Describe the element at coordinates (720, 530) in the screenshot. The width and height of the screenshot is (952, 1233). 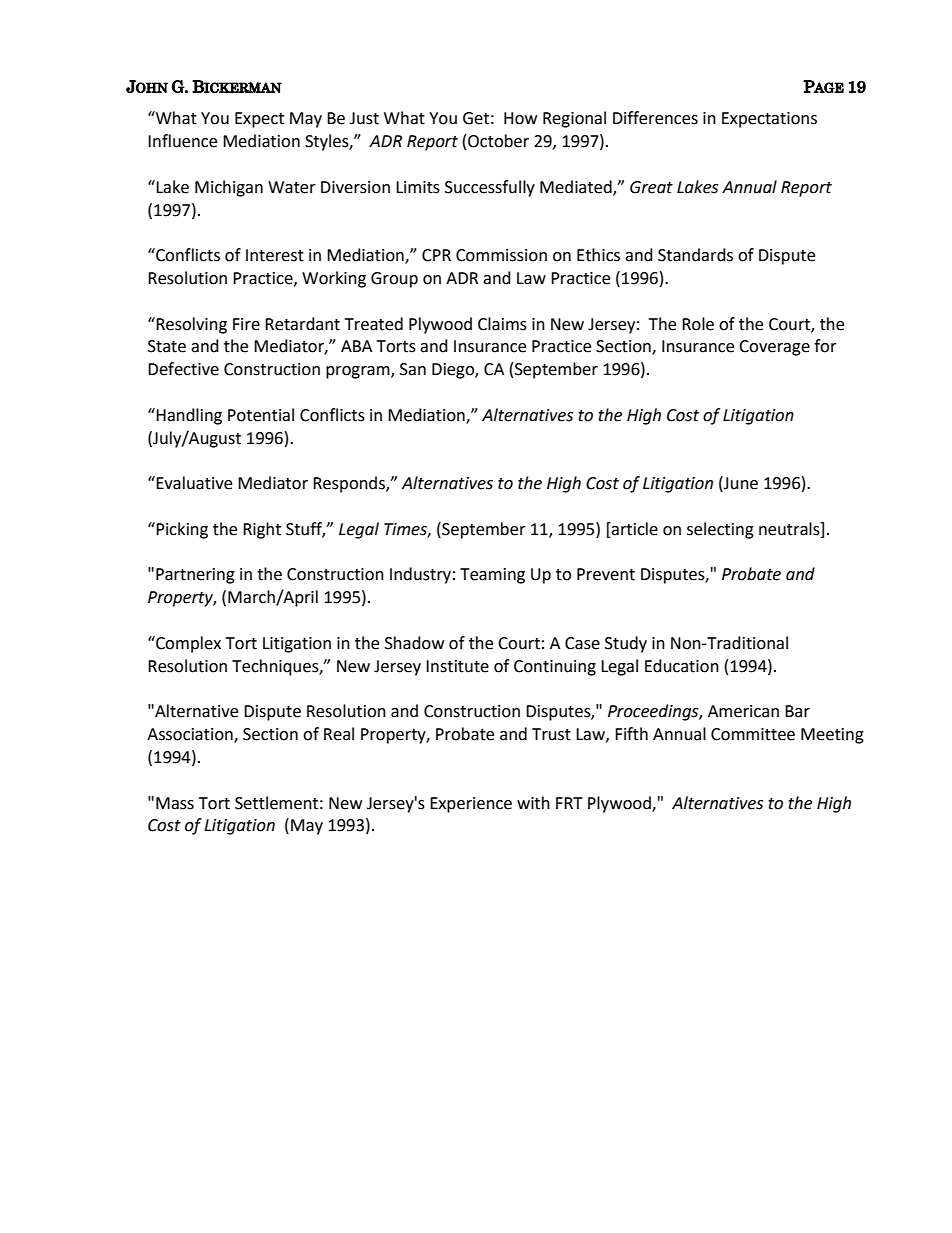
I see `selecting` at that location.
